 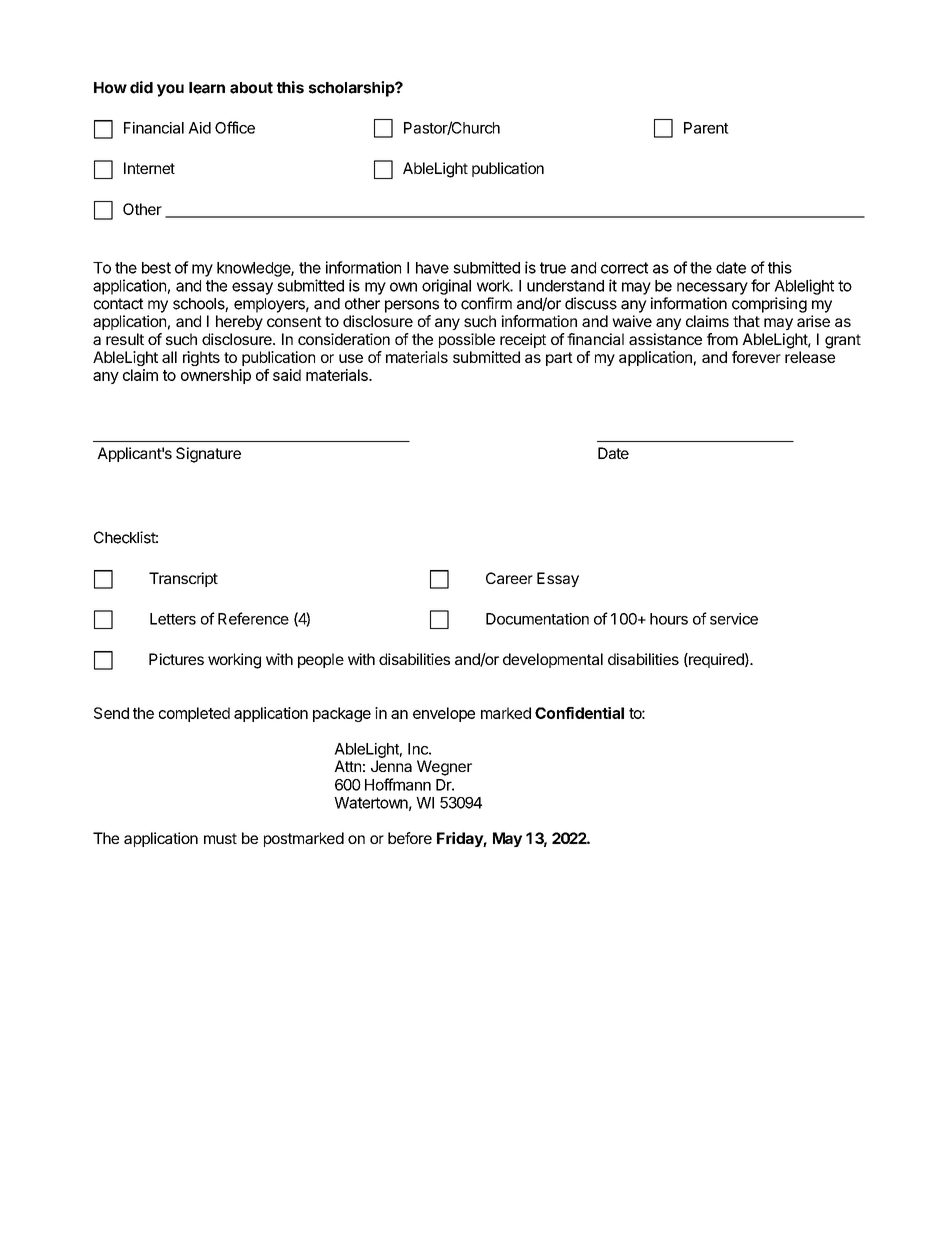 I want to click on must, so click(x=220, y=838).
